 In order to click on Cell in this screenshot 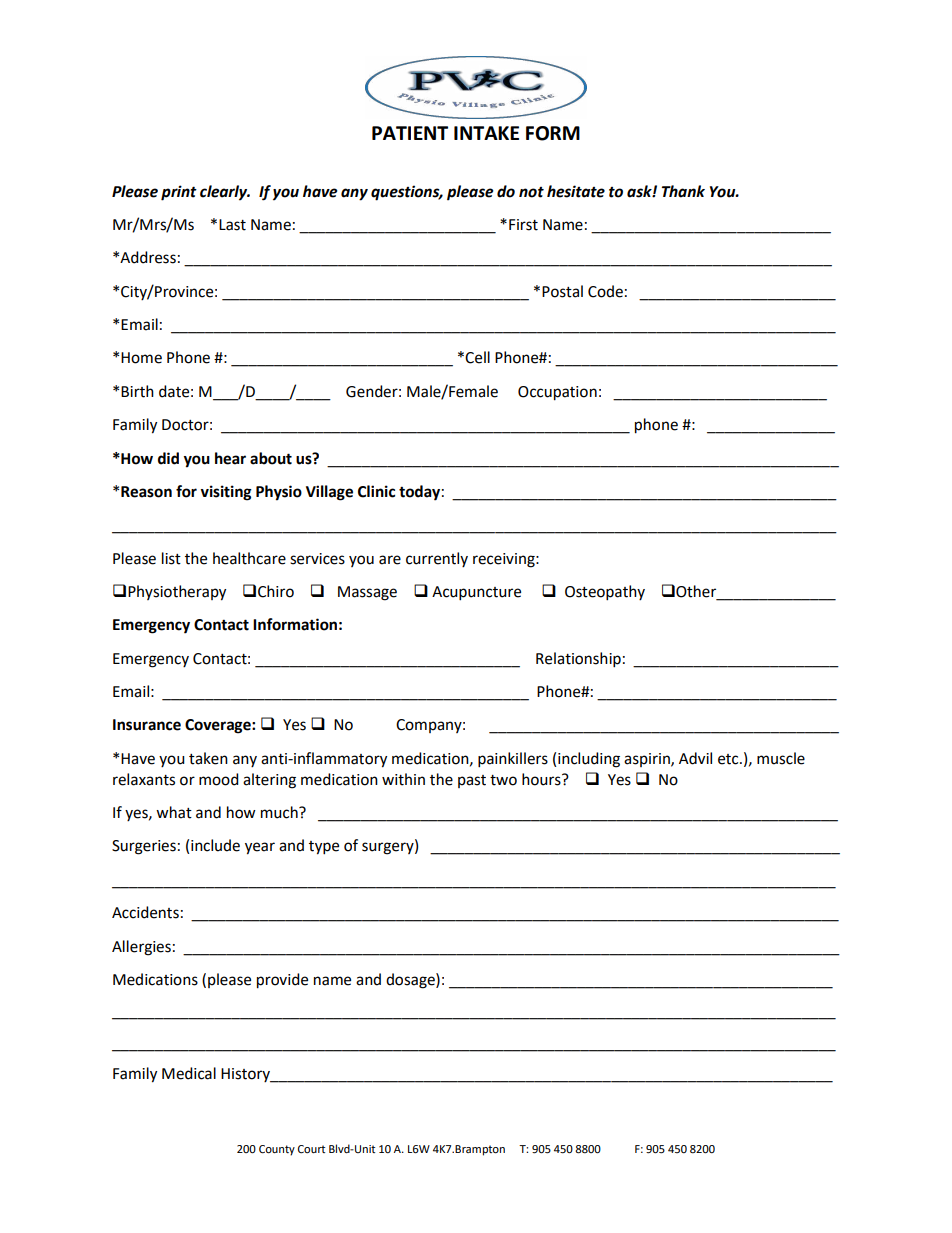, I will do `click(477, 357)`.
